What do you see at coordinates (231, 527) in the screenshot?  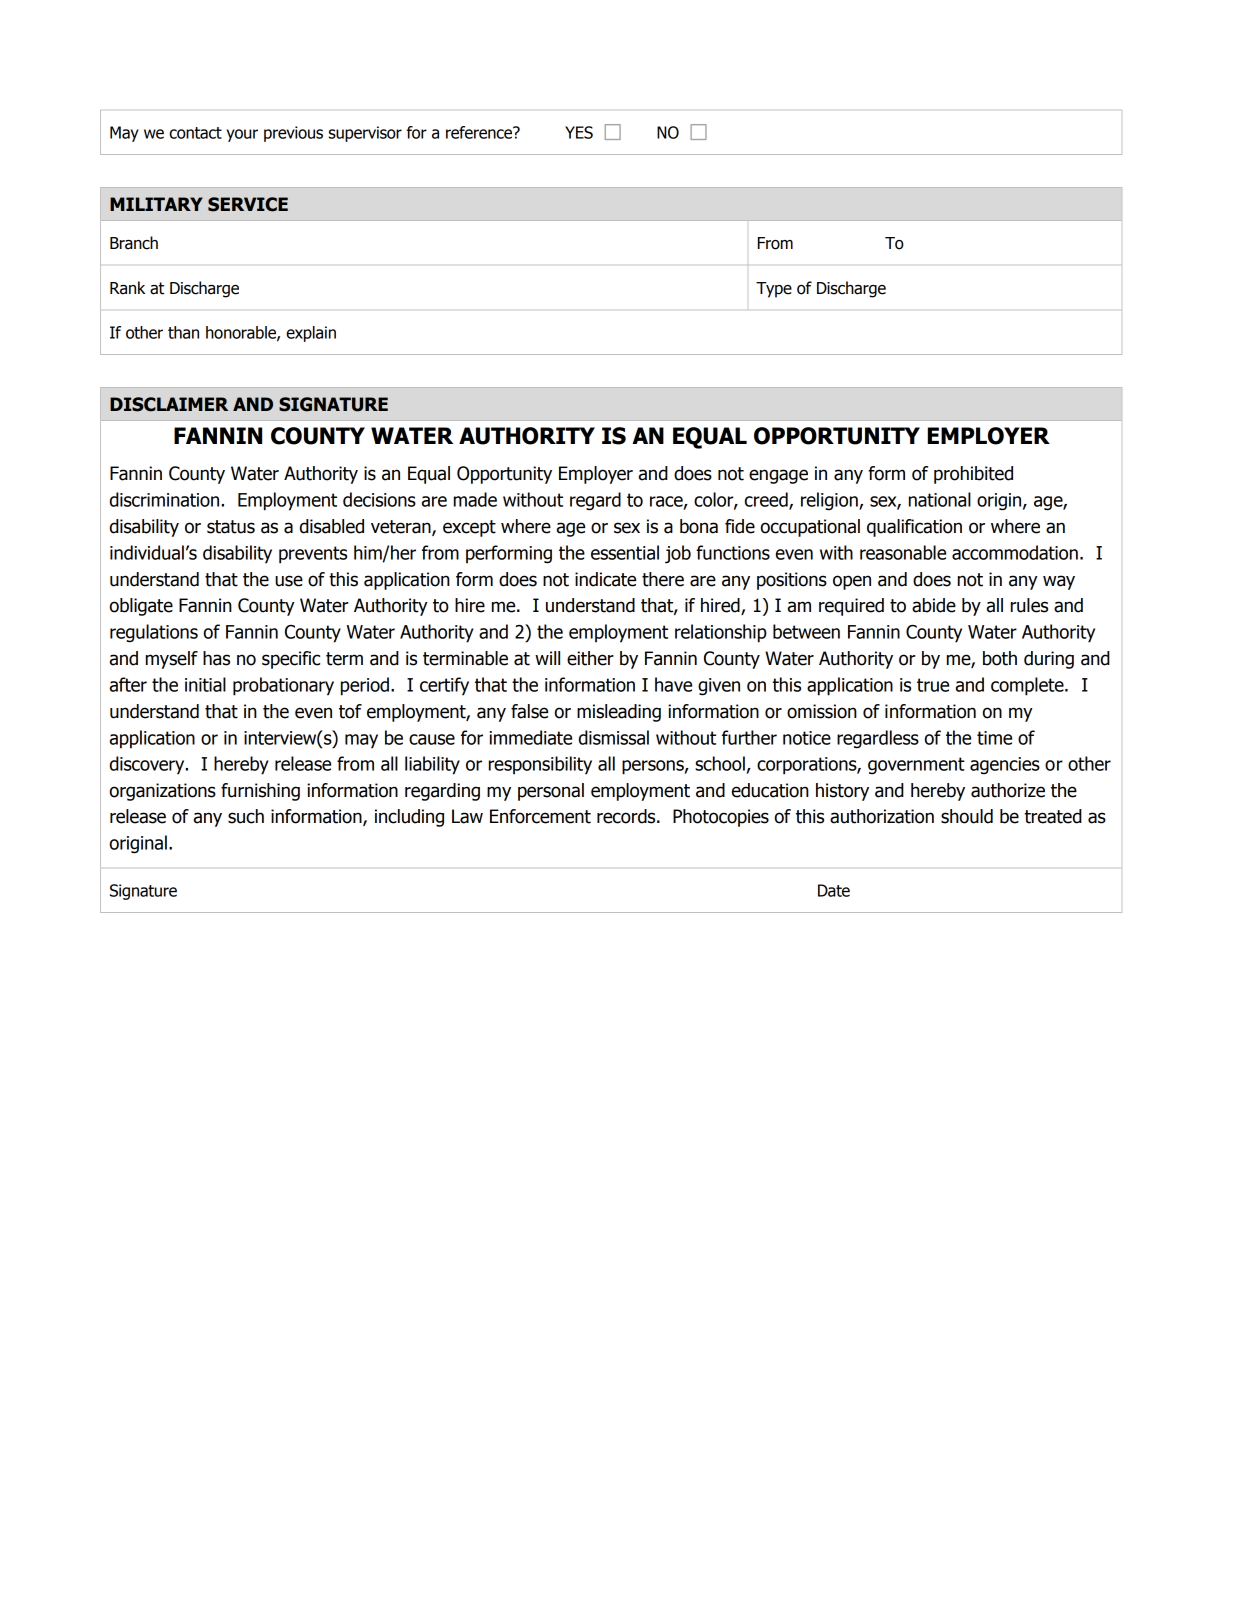 I see `status` at bounding box center [231, 527].
